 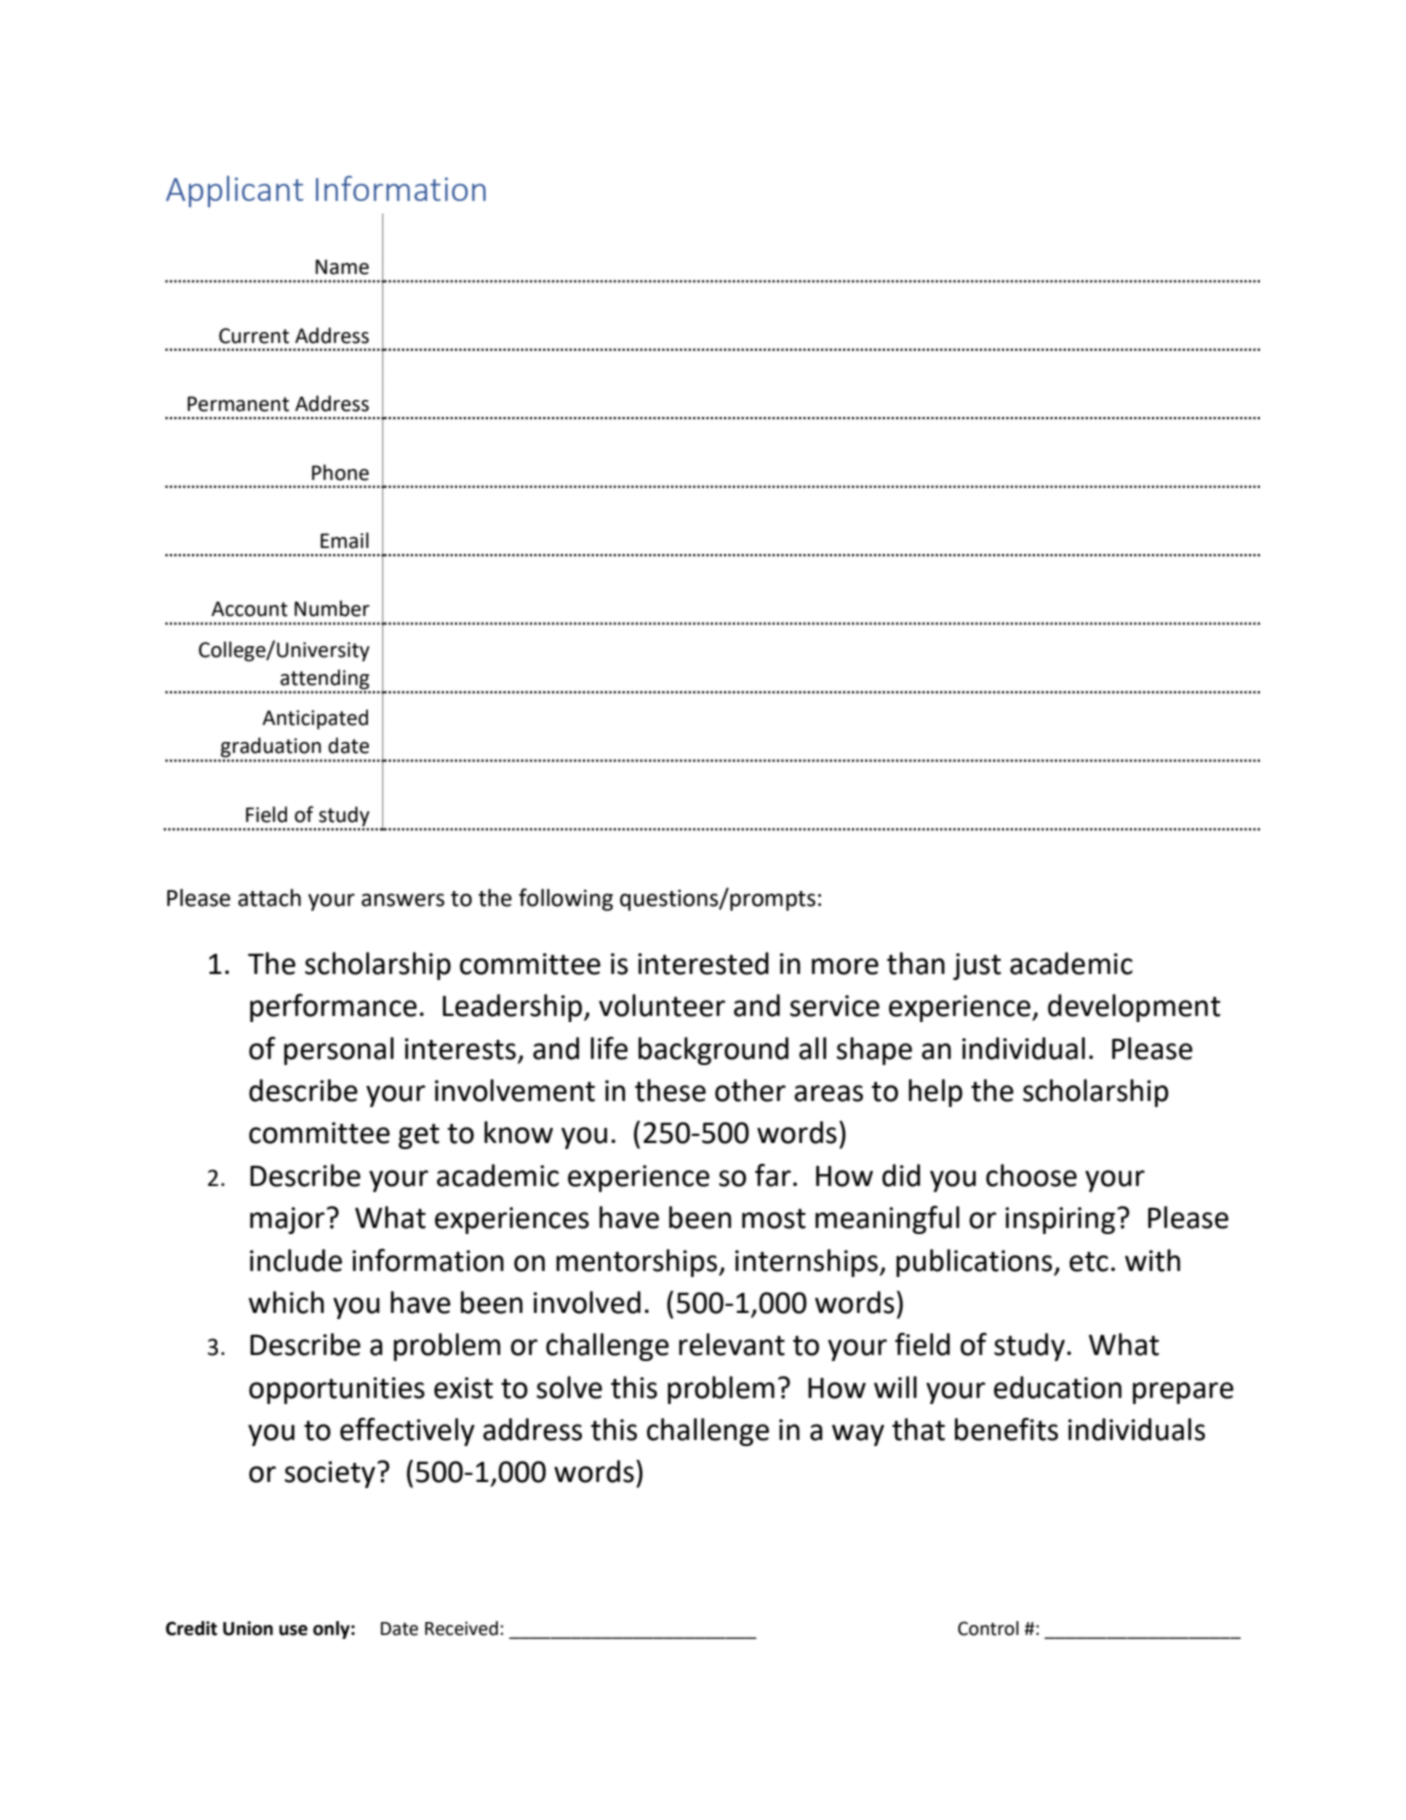 I want to click on development, so click(x=1134, y=1008).
